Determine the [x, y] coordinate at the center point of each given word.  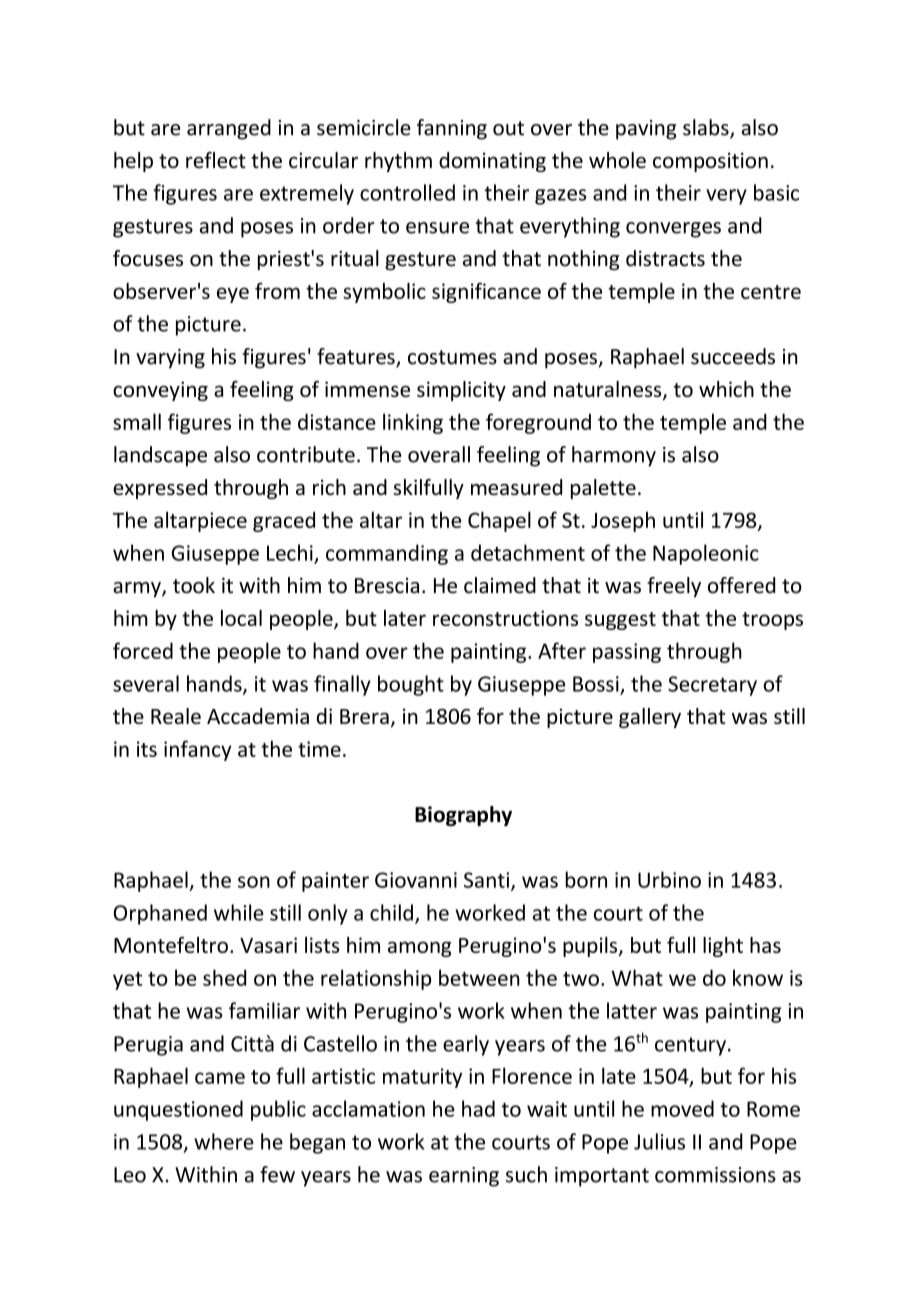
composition [710, 162]
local [241, 618]
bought [411, 685]
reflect [216, 160]
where [224, 1141]
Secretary [712, 686]
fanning [452, 129]
